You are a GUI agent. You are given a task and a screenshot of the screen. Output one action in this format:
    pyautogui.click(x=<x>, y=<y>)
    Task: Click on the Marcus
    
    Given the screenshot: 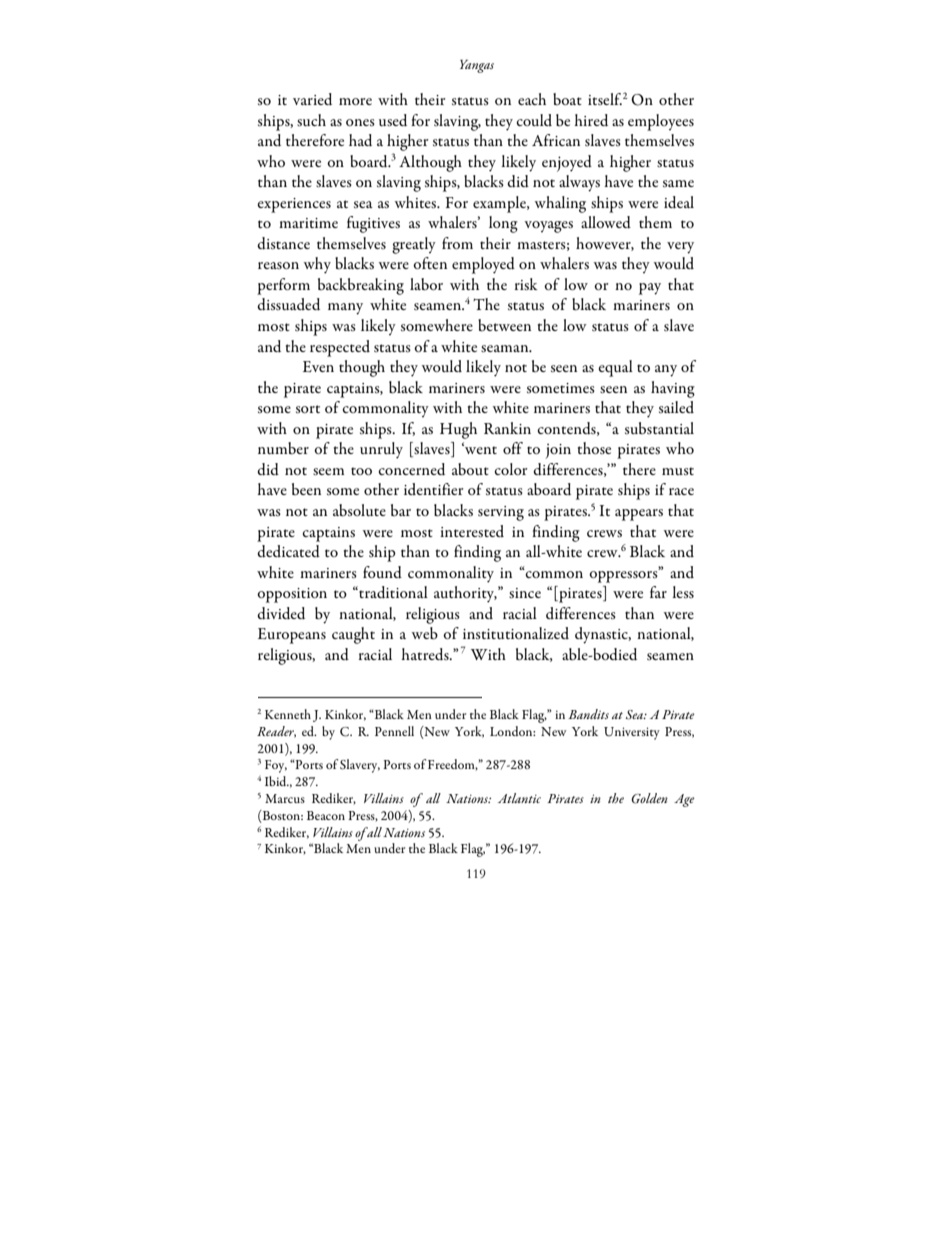 What is the action you would take?
    pyautogui.click(x=285, y=798)
